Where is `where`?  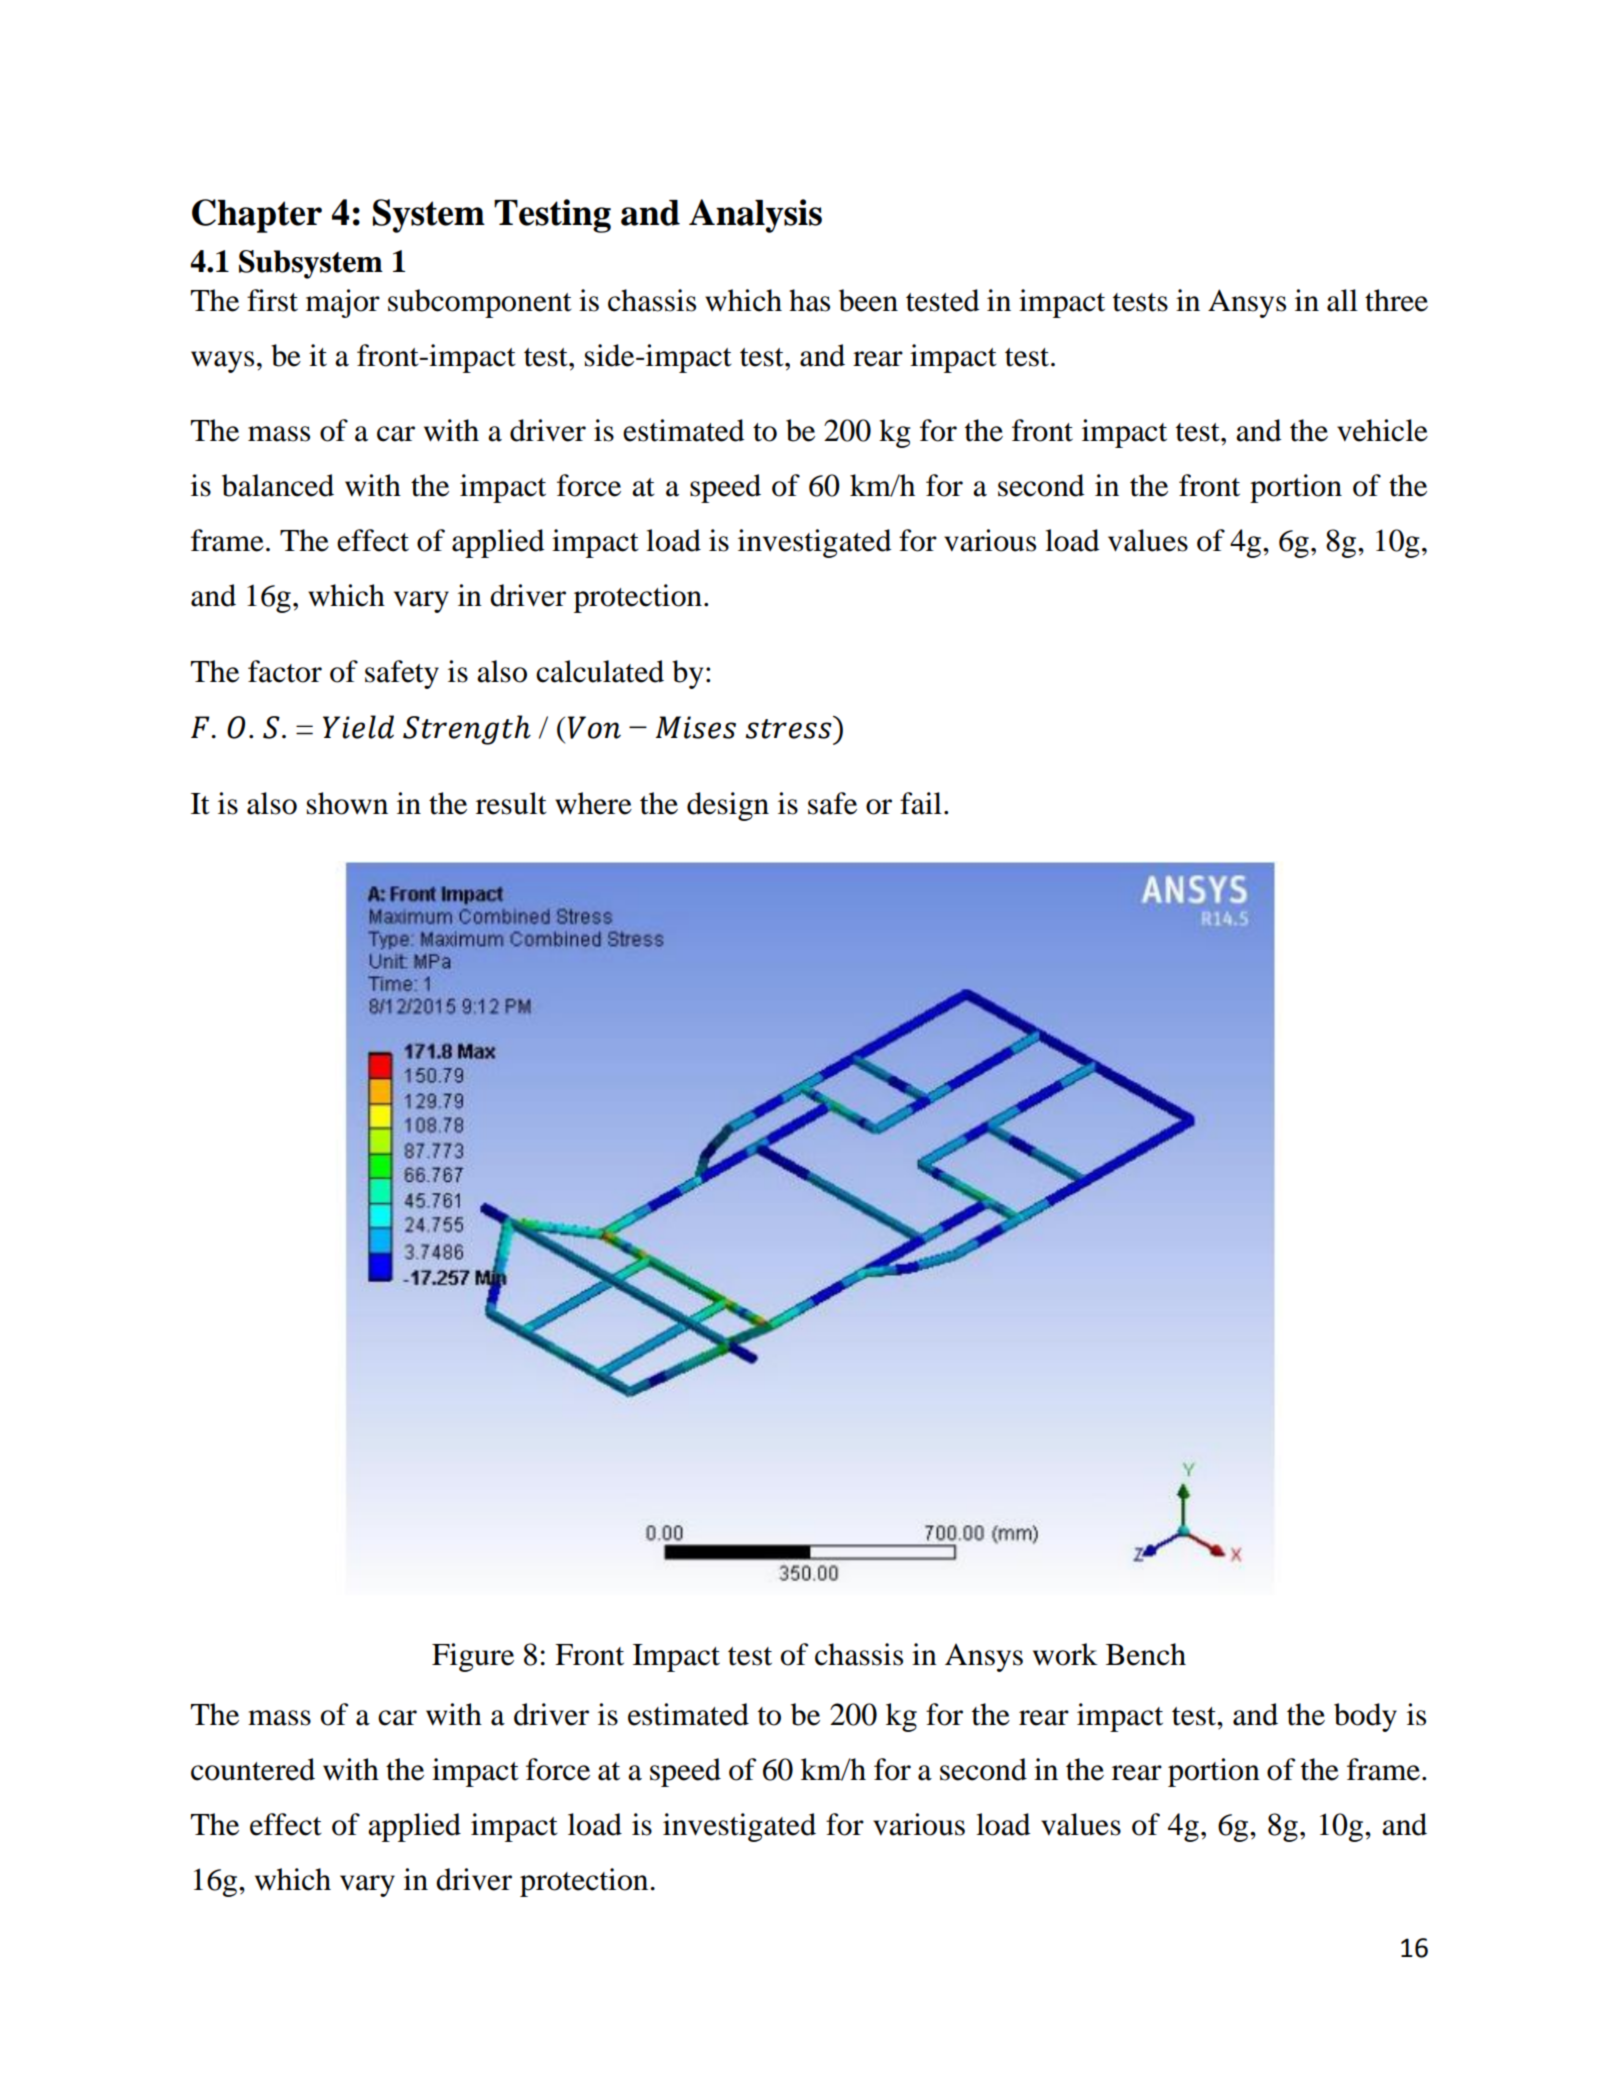 where is located at coordinates (593, 803).
